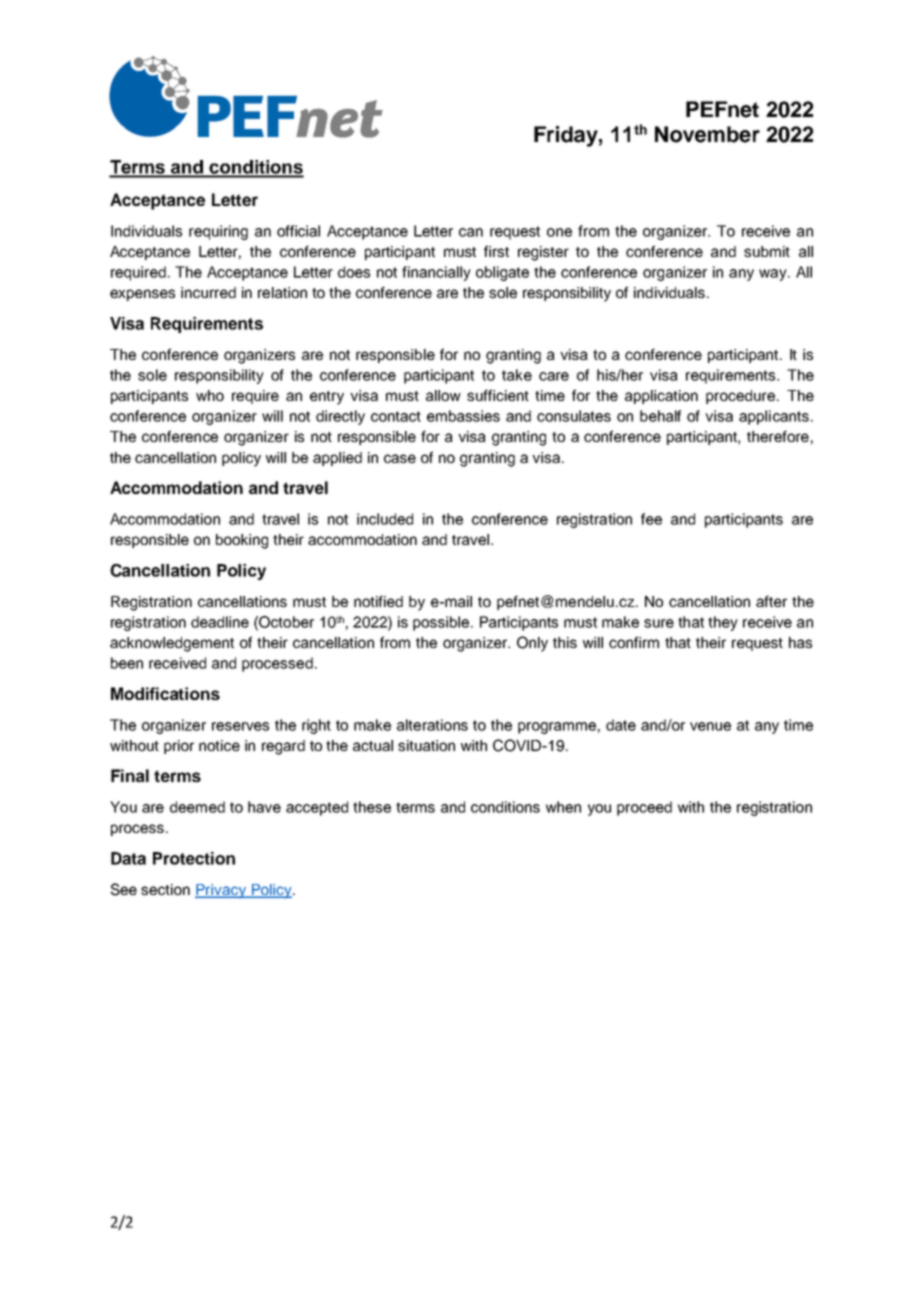  I want to click on one, so click(559, 232).
